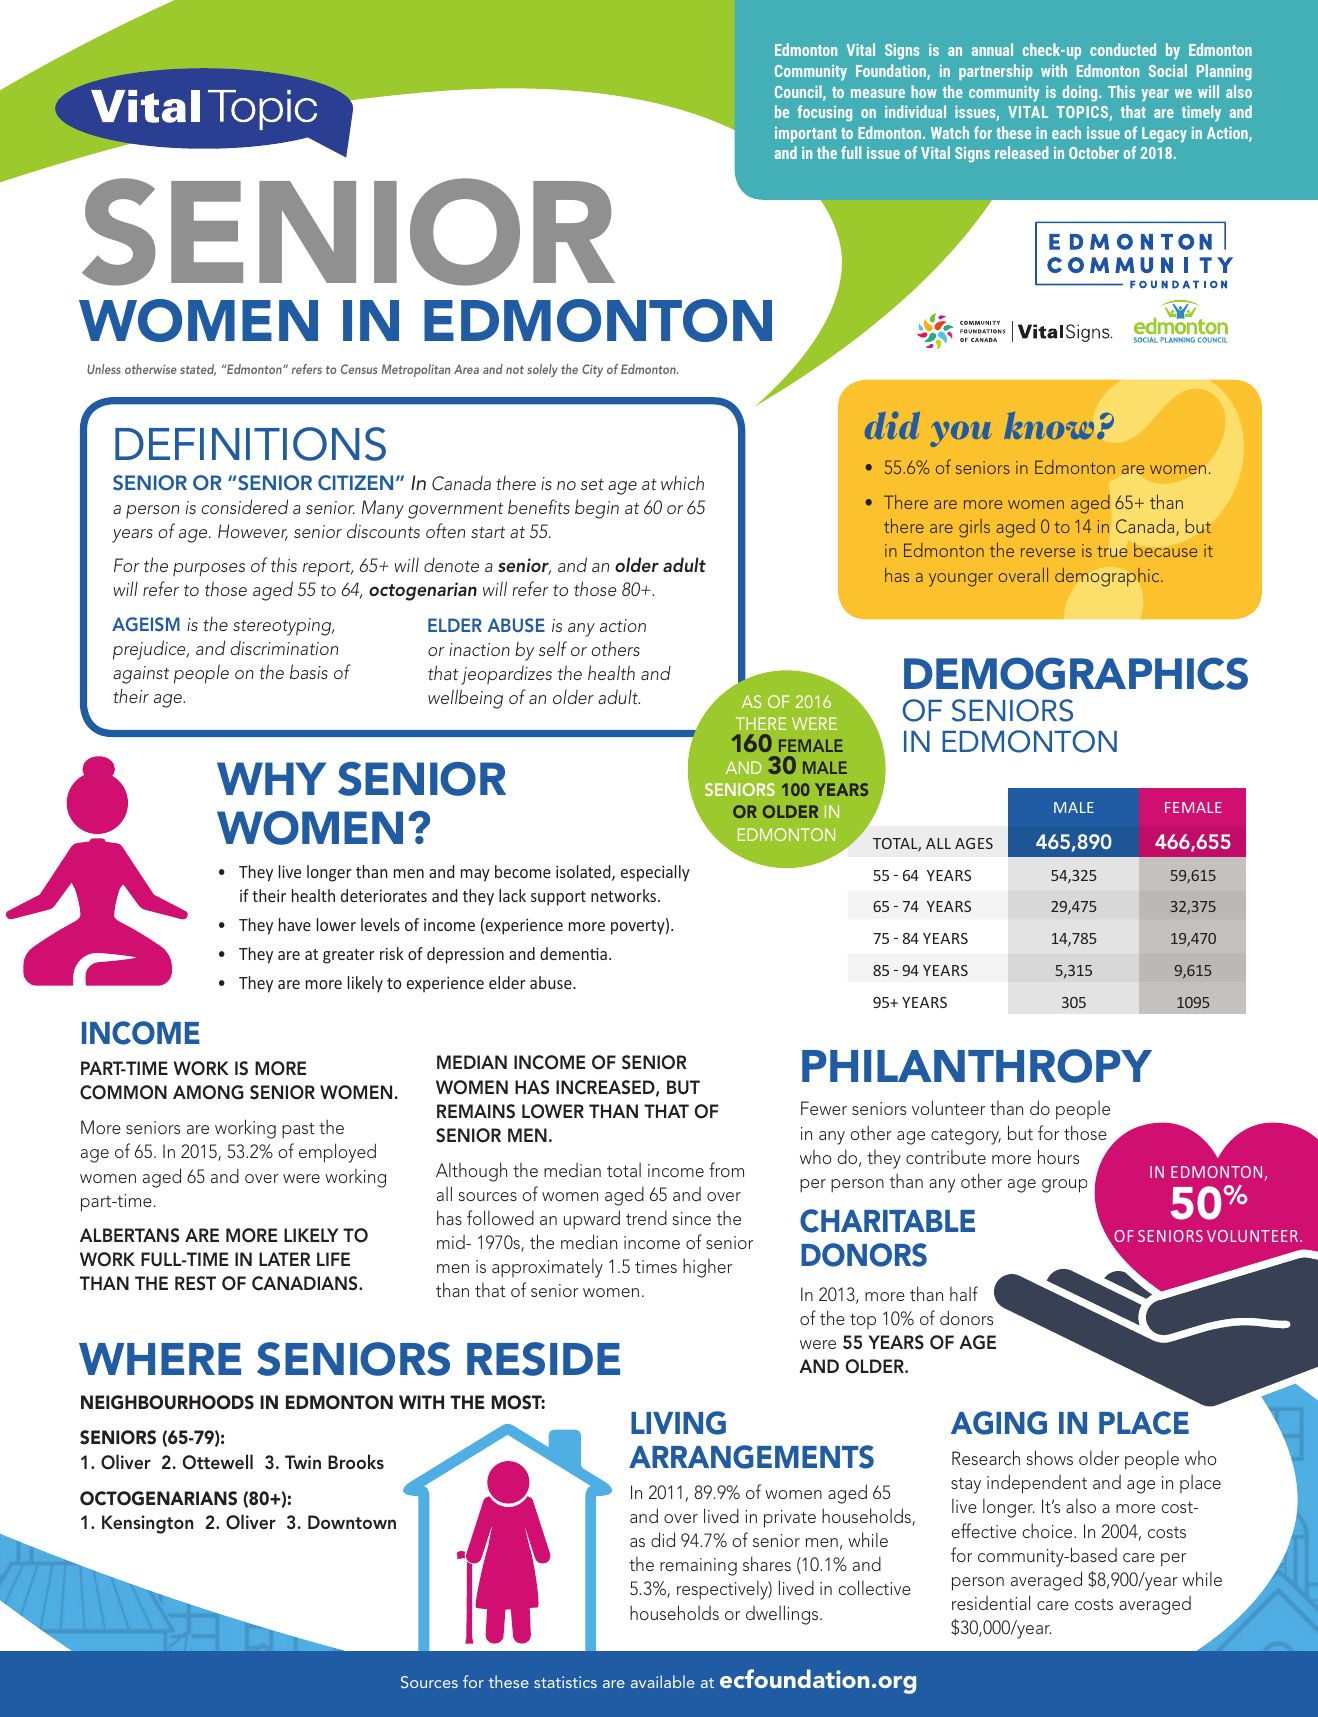  I want to click on available, so click(663, 1681).
